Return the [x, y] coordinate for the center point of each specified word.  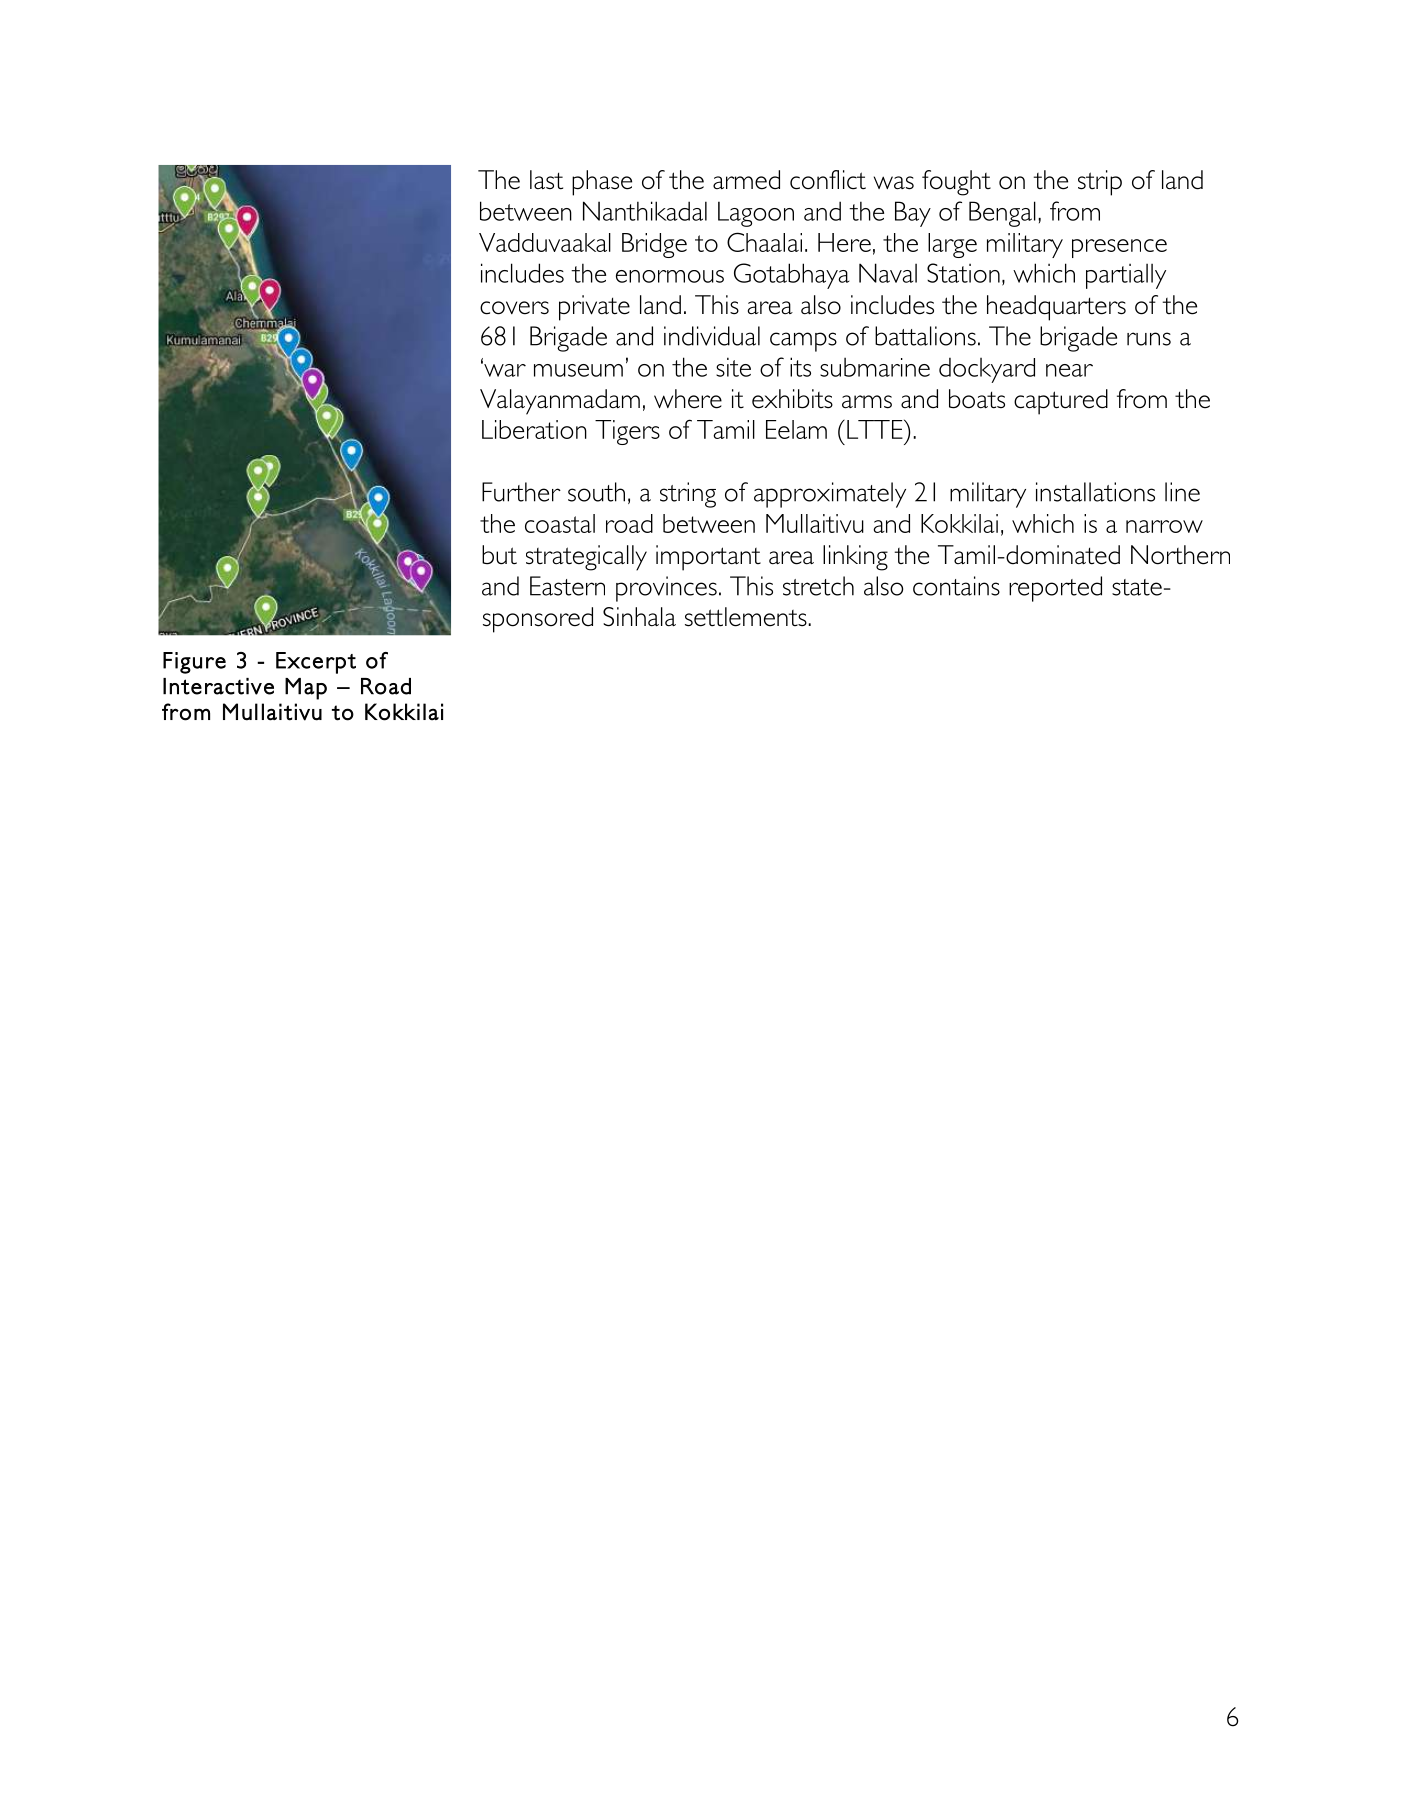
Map [306, 689]
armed [746, 180]
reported [1055, 589]
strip [1100, 183]
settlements [747, 617]
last [546, 180]
